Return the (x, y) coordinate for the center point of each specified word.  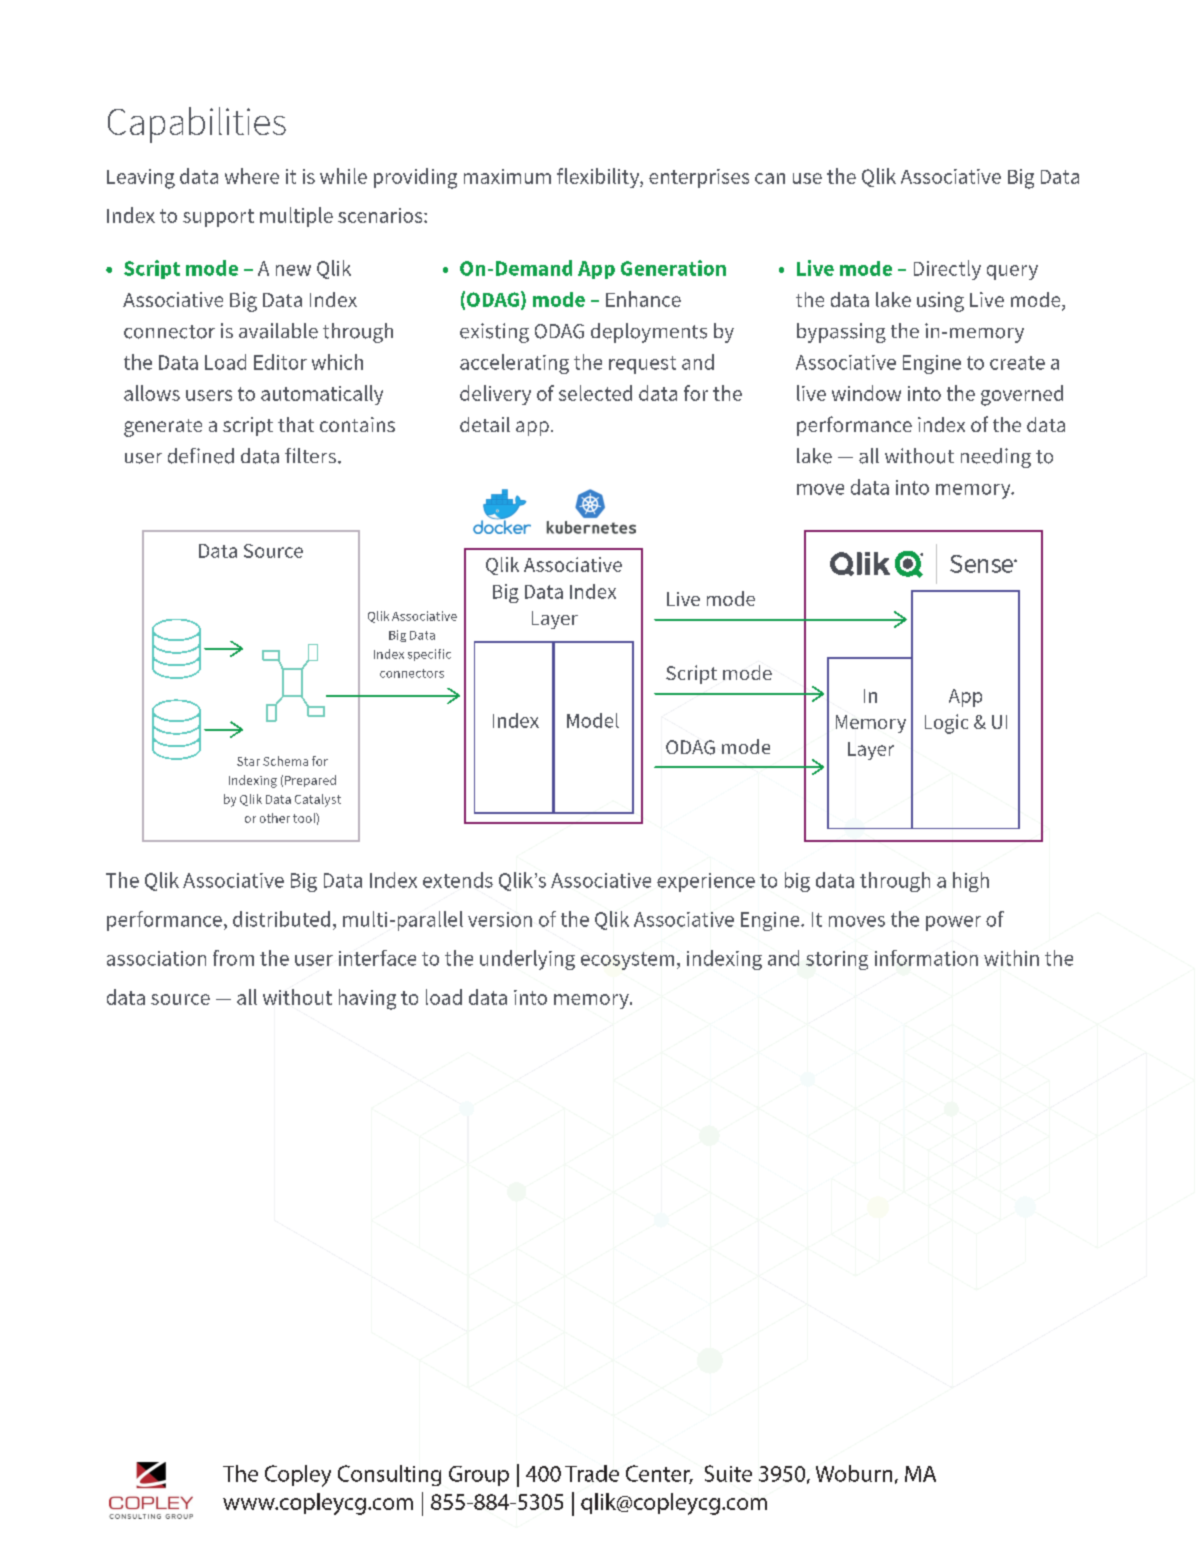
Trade (592, 1473)
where (252, 176)
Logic (946, 724)
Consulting (389, 1475)
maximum (507, 176)
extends (458, 880)
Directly (947, 270)
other (275, 818)
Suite (728, 1473)
